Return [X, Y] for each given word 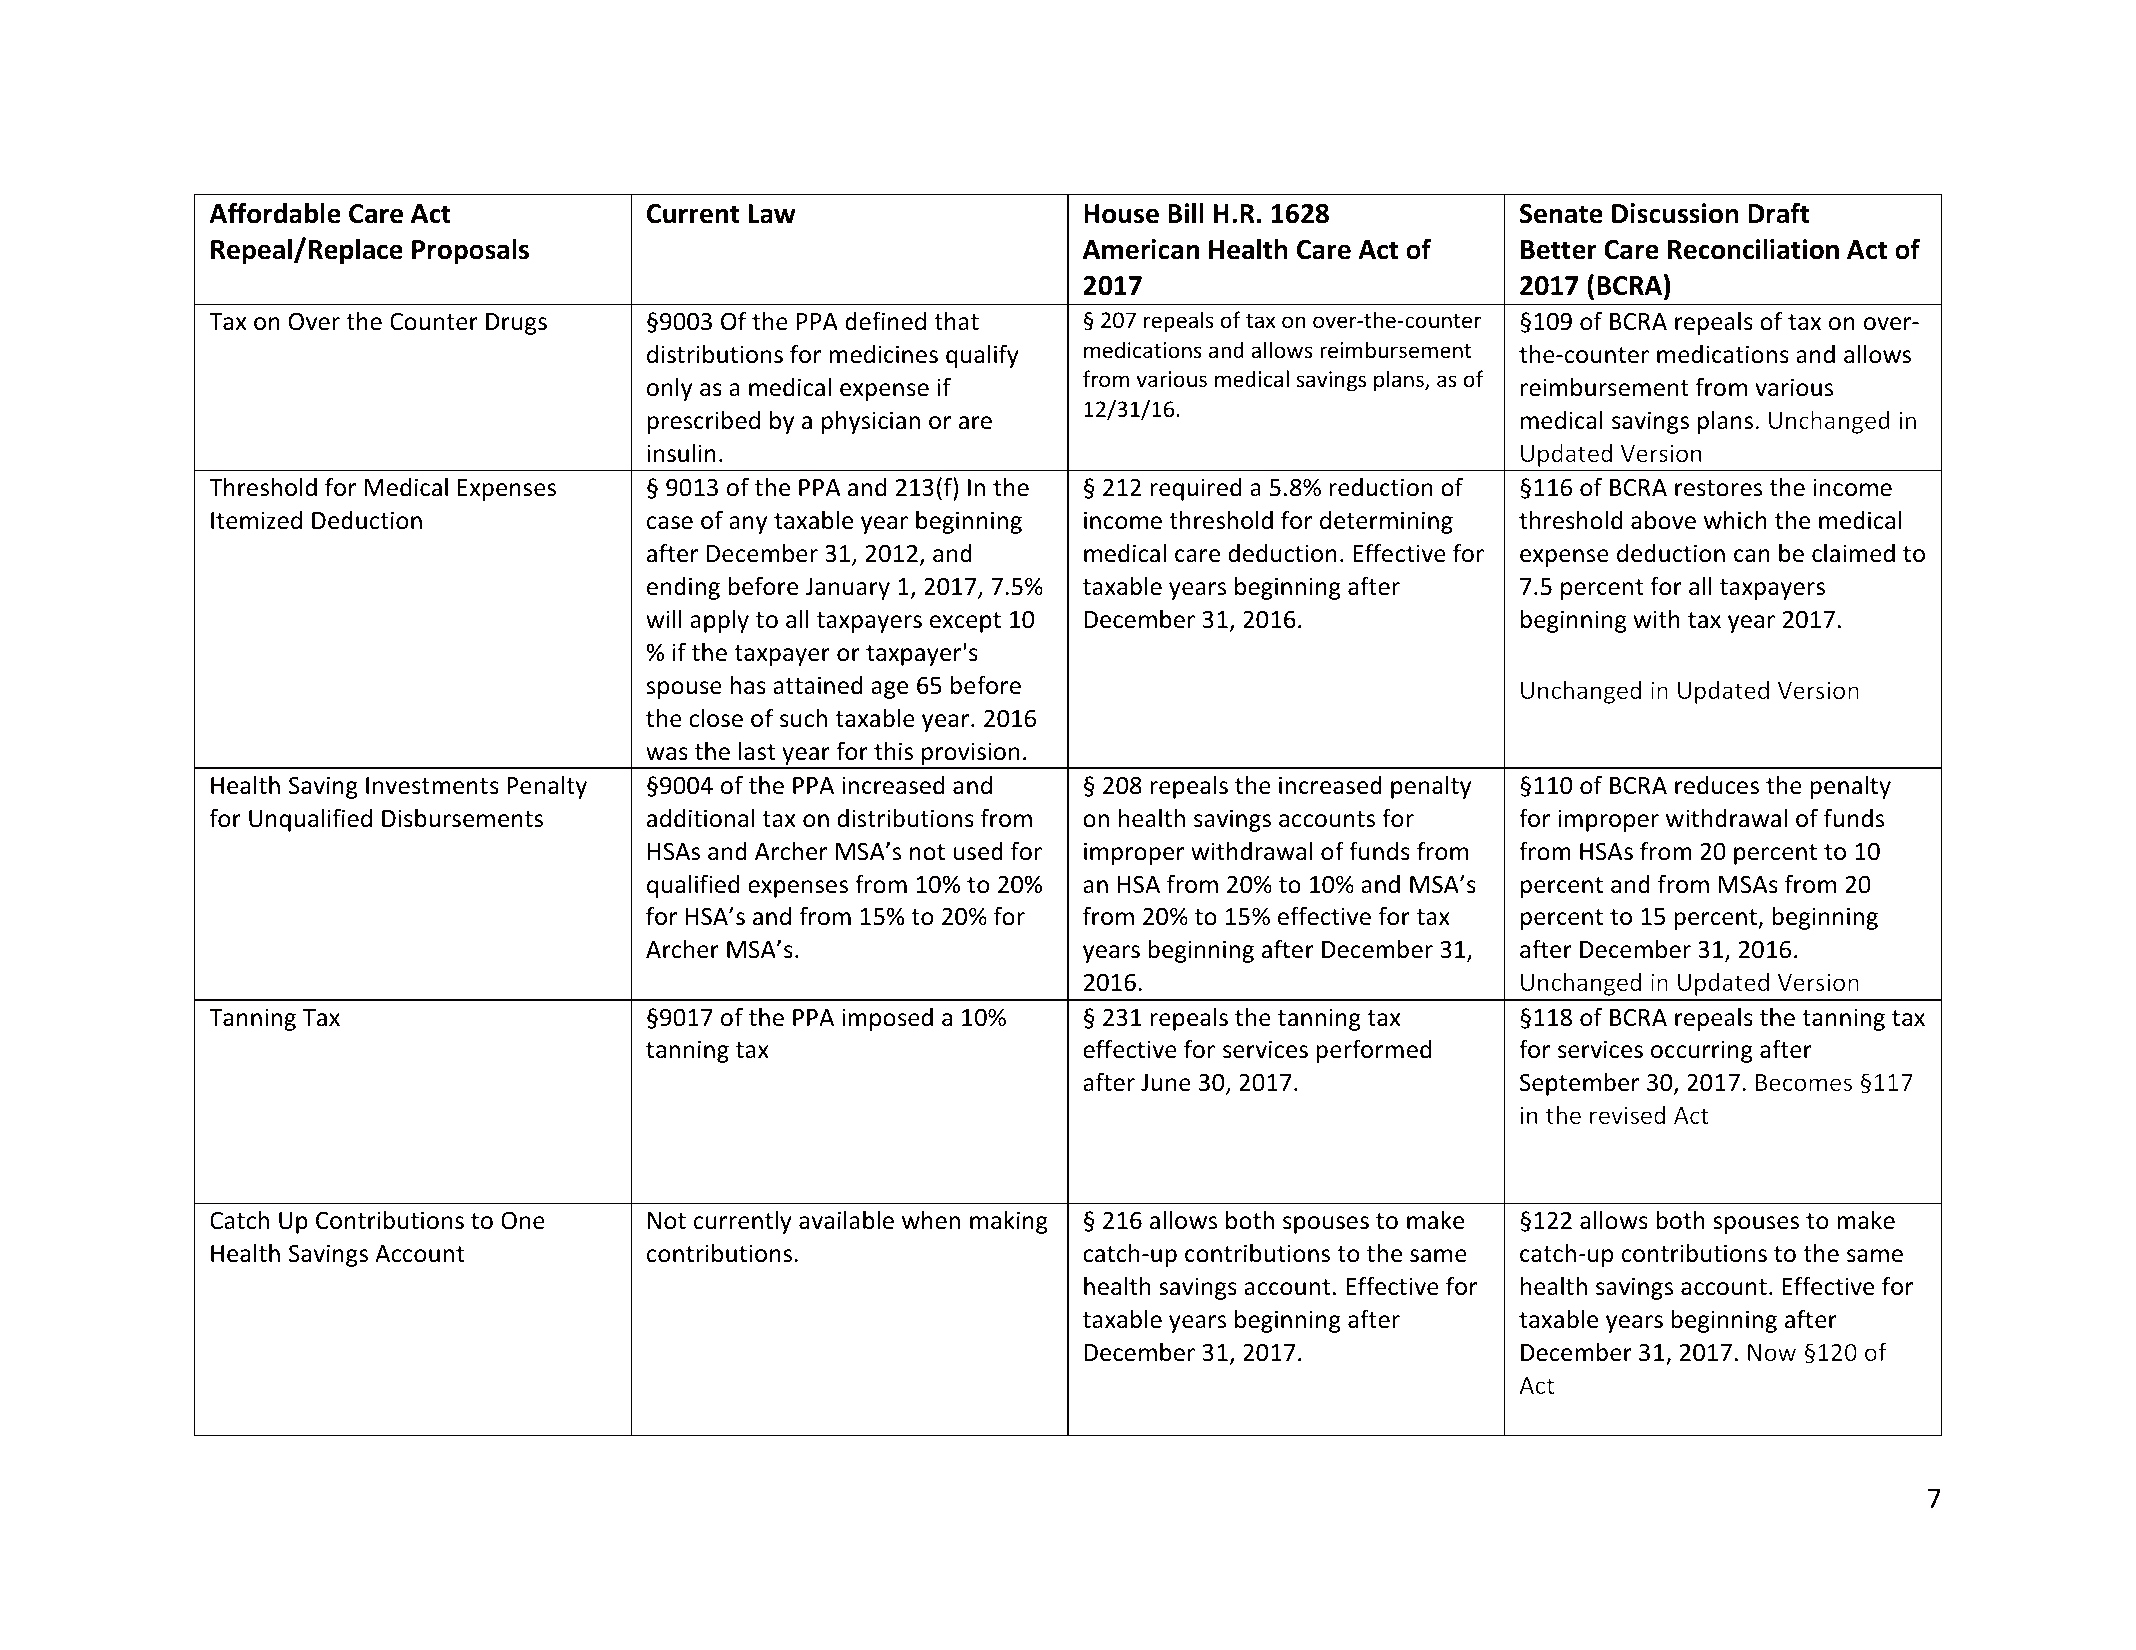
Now [1772, 1352]
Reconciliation [1753, 249]
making [1009, 1222]
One [523, 1220]
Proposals [470, 251]
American [1141, 249]
